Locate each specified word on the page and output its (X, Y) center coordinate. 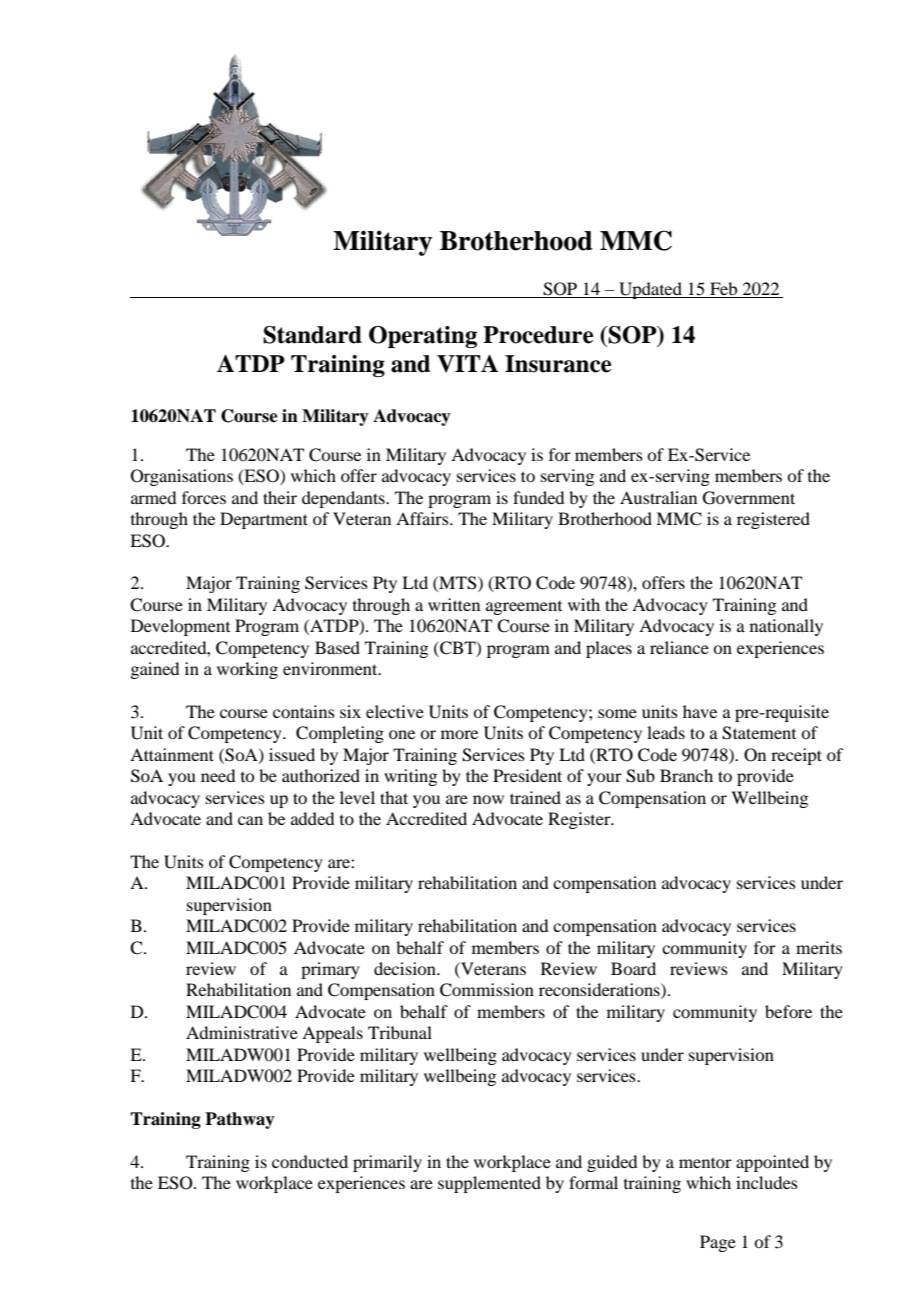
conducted (310, 1161)
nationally (786, 627)
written (454, 604)
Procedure (538, 335)
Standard (312, 335)
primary (330, 970)
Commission (487, 990)
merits (819, 947)
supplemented (489, 1184)
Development (180, 627)
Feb (723, 288)
